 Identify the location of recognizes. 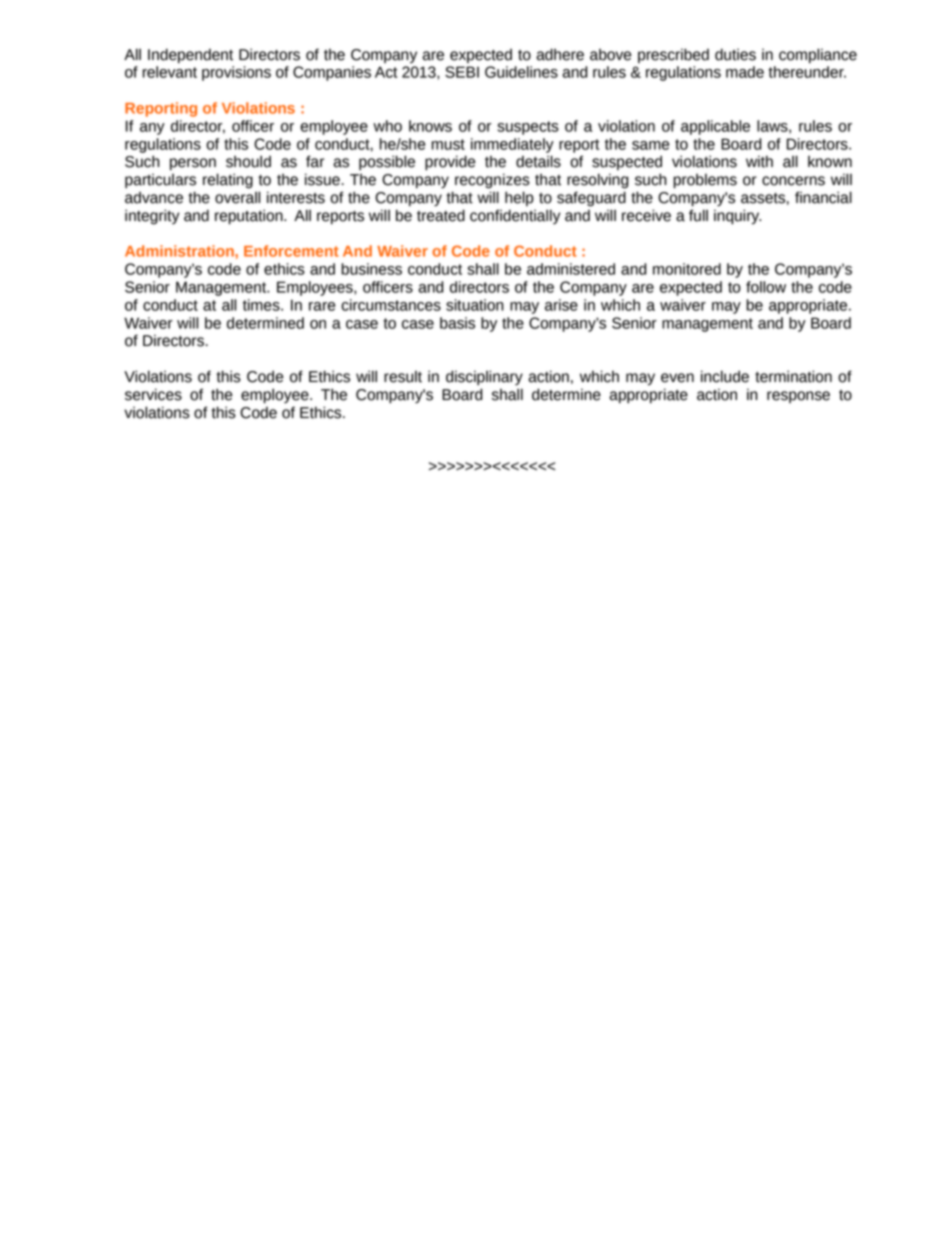
(492, 181).
